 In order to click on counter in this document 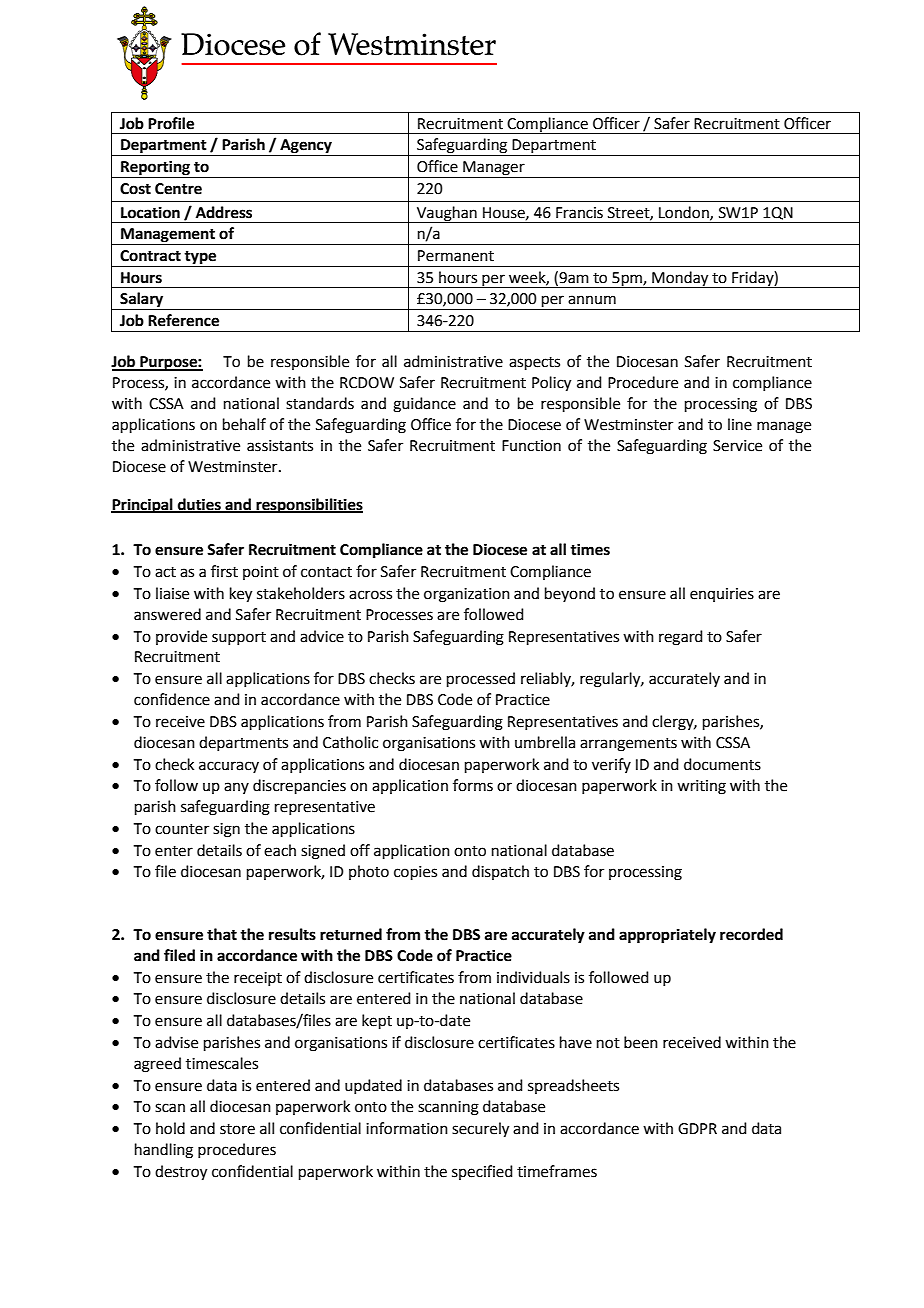, I will do `click(182, 829)`.
